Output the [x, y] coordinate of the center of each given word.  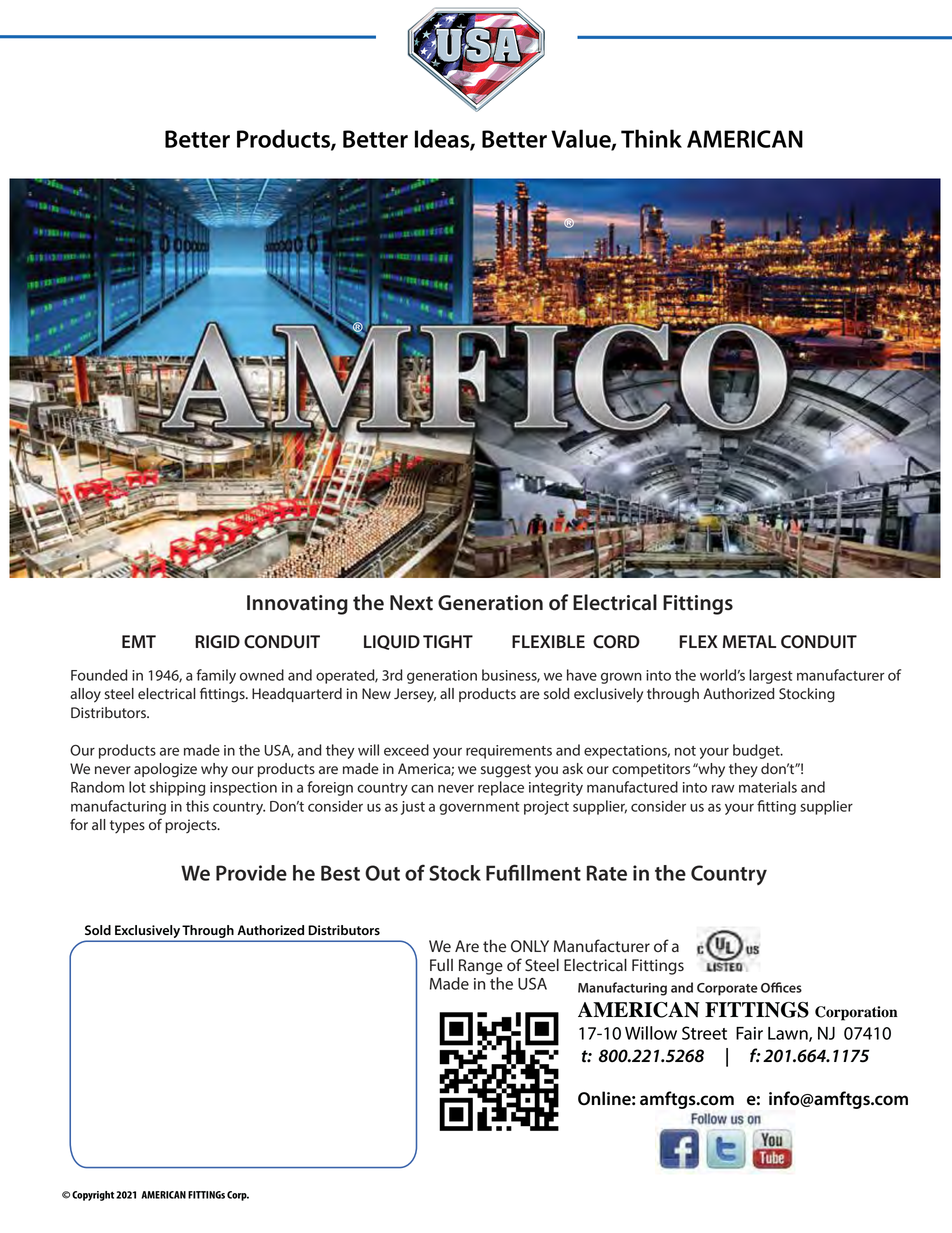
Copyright [93, 1196]
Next [411, 603]
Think [651, 138]
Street [704, 1033]
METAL [749, 641]
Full [441, 965]
